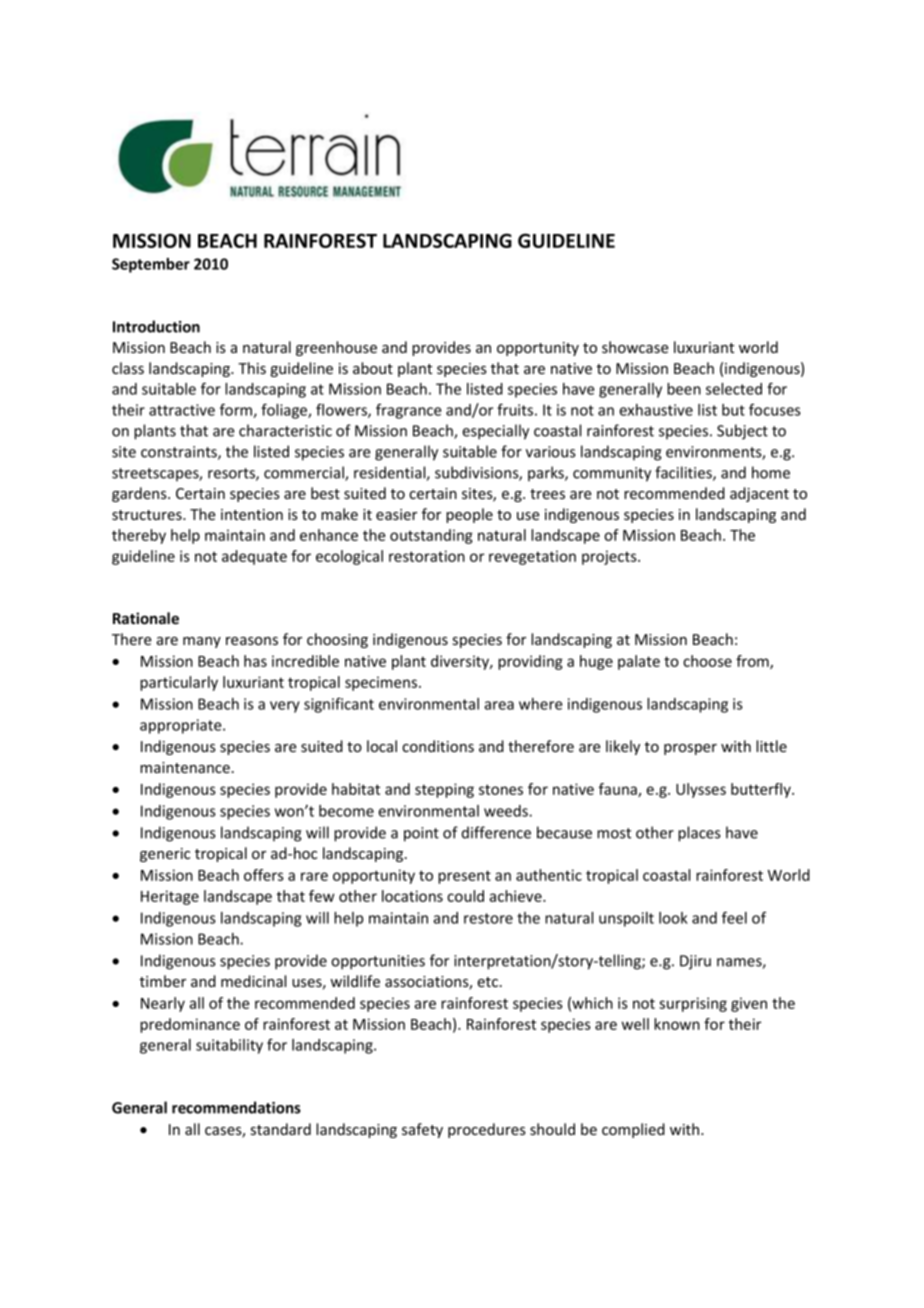 The width and height of the document is (924, 1308). Describe the element at coordinates (635, 347) in the document. I see `showcase` at that location.
